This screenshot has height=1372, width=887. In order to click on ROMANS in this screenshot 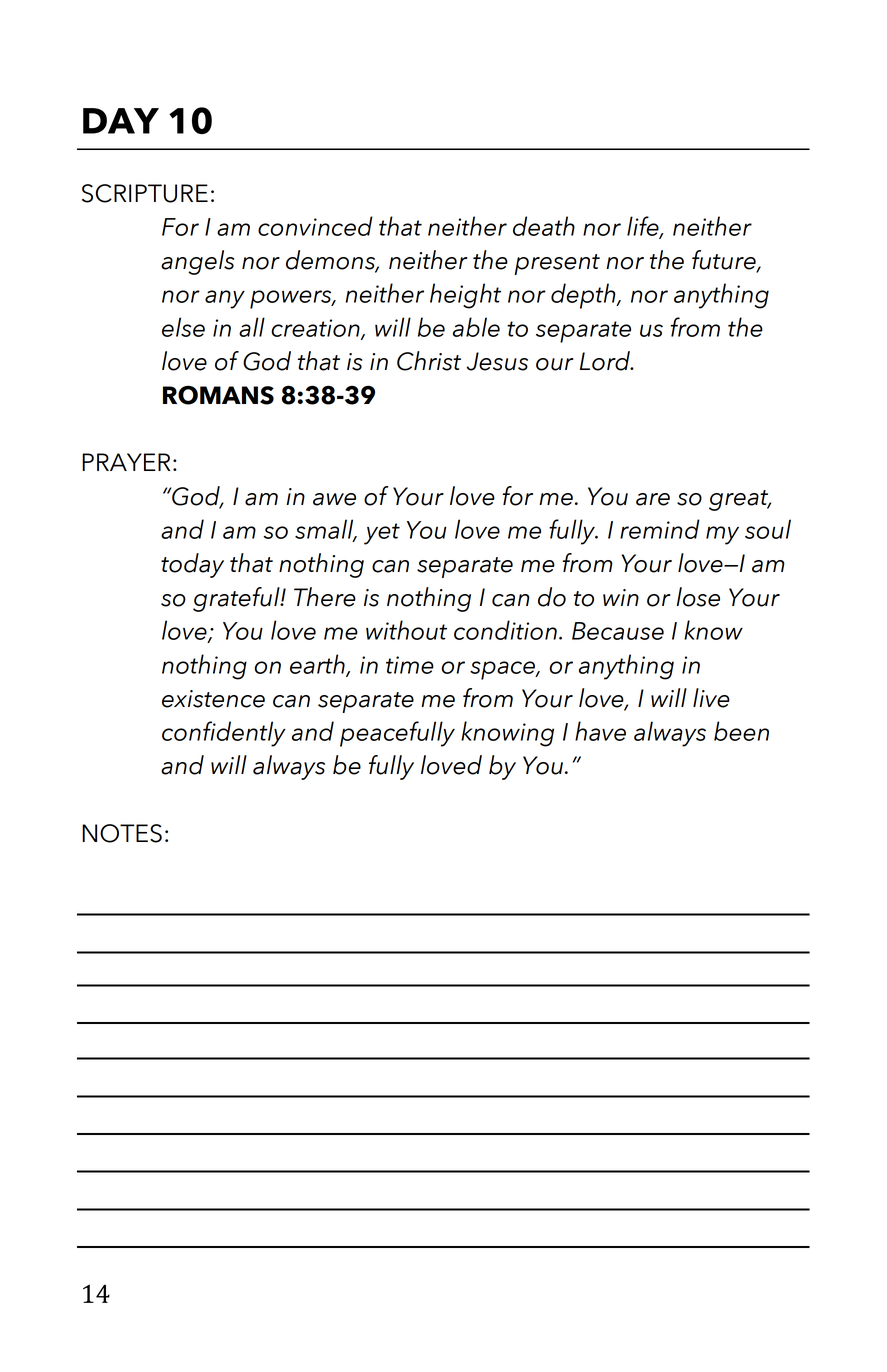, I will do `click(218, 395)`.
